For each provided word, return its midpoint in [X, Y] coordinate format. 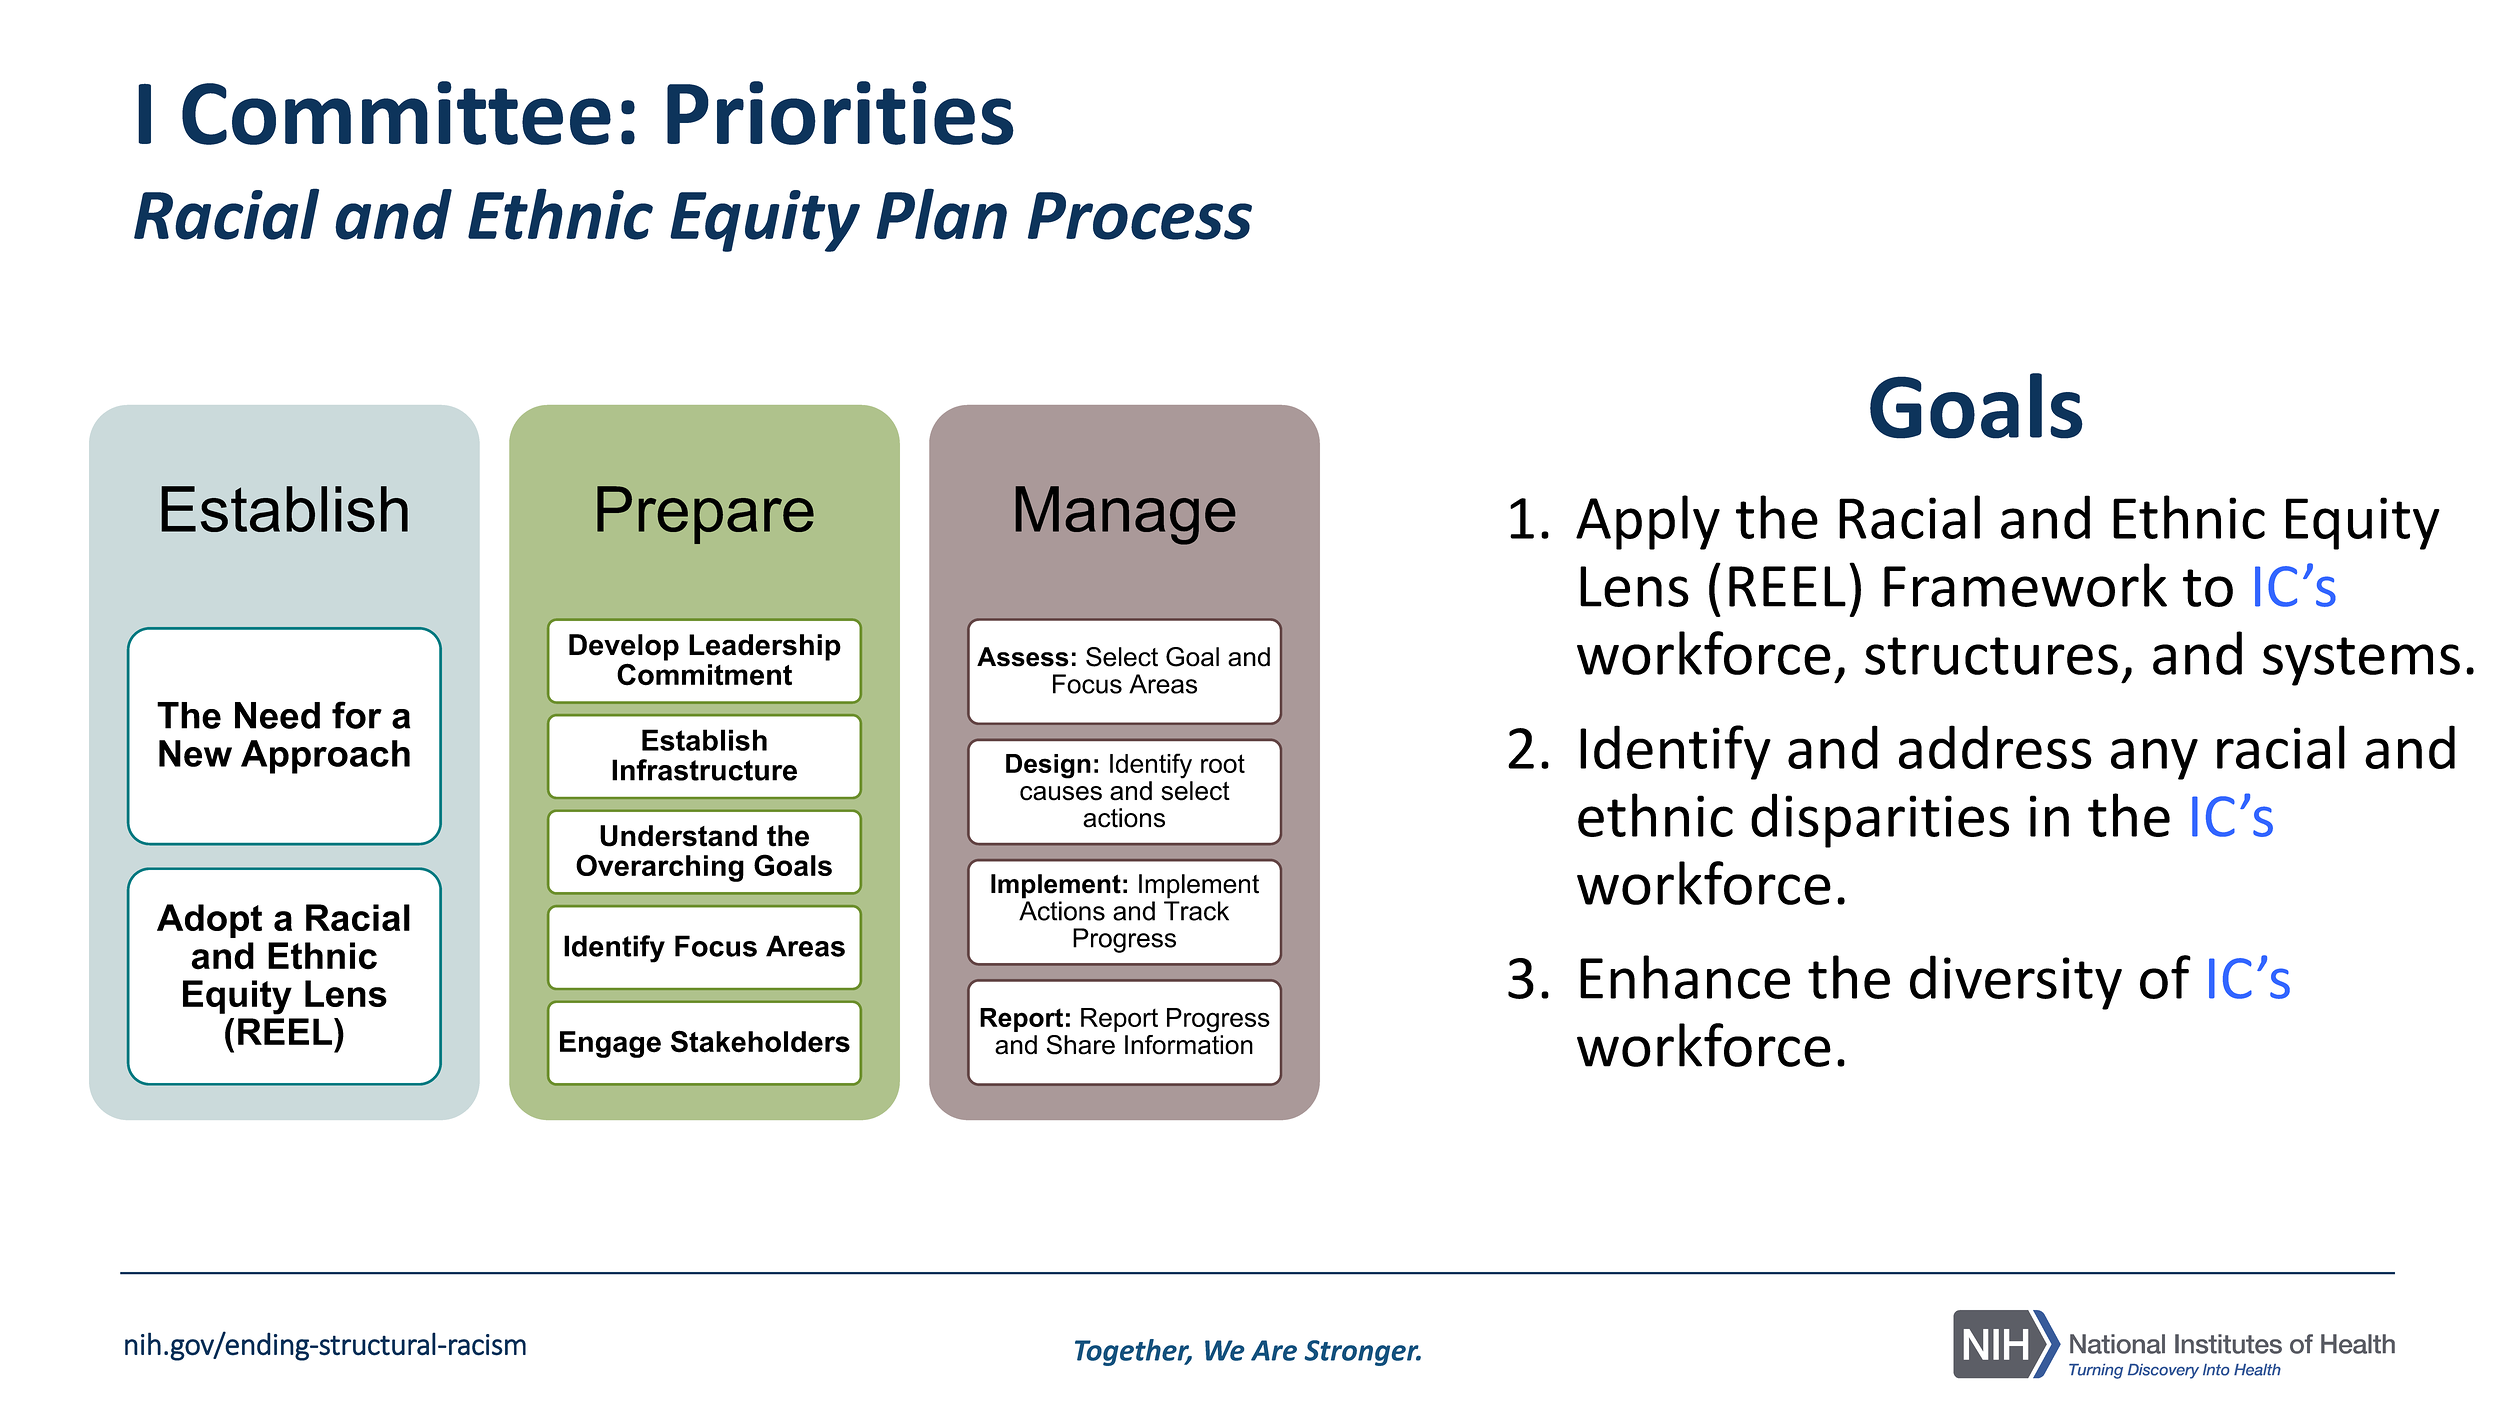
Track [1196, 911]
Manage [1125, 515]
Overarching [660, 868]
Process [1140, 216]
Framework [2025, 585]
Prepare [705, 515]
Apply [1648, 522]
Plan [941, 214]
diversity [2016, 982]
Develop [624, 647]
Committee [396, 113]
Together [1133, 1352]
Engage [610, 1044]
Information [1189, 1043]
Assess [1023, 657]
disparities [1880, 820]
